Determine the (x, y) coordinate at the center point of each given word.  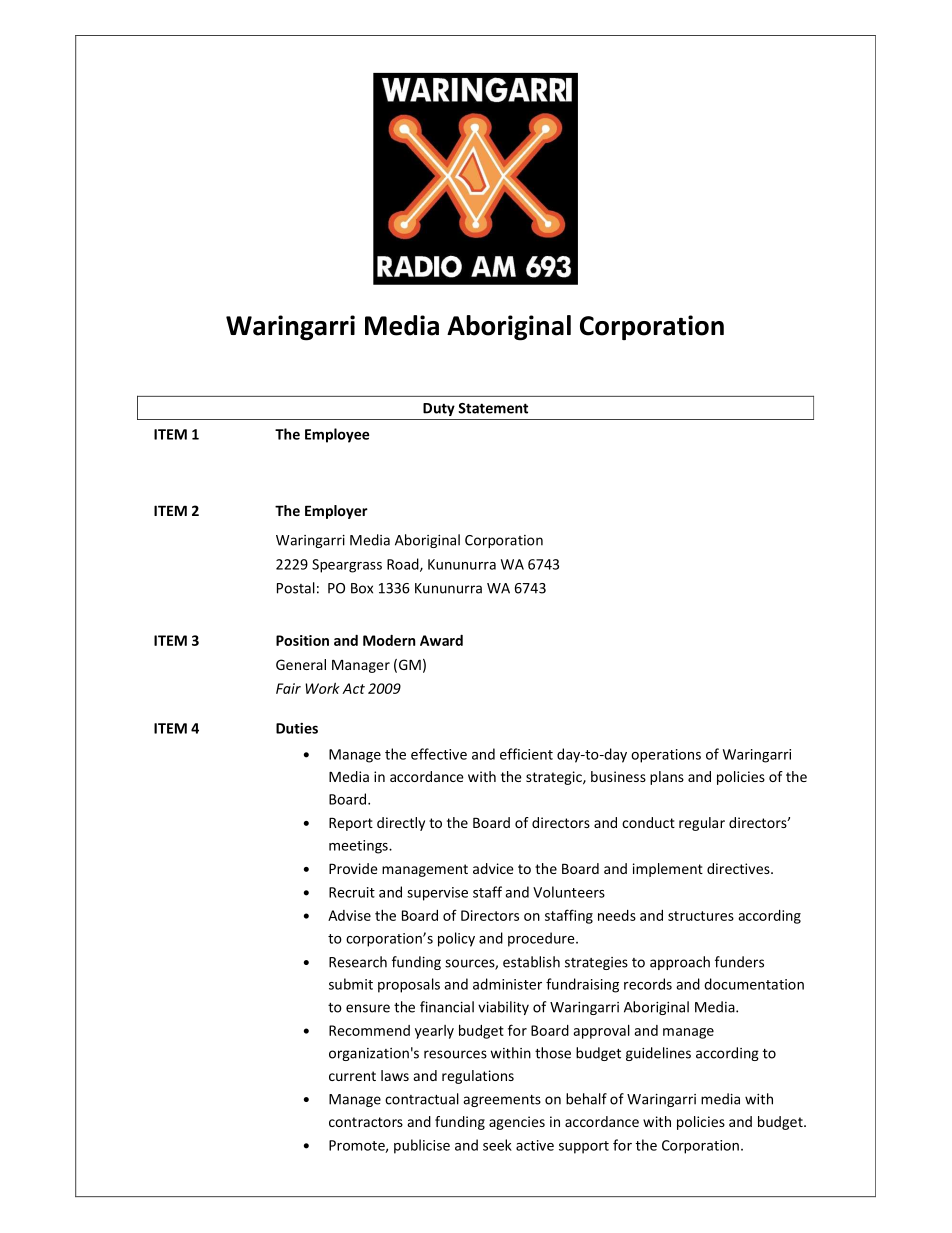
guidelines (658, 1054)
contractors (366, 1122)
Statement (493, 408)
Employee (337, 435)
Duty (439, 409)
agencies (517, 1123)
